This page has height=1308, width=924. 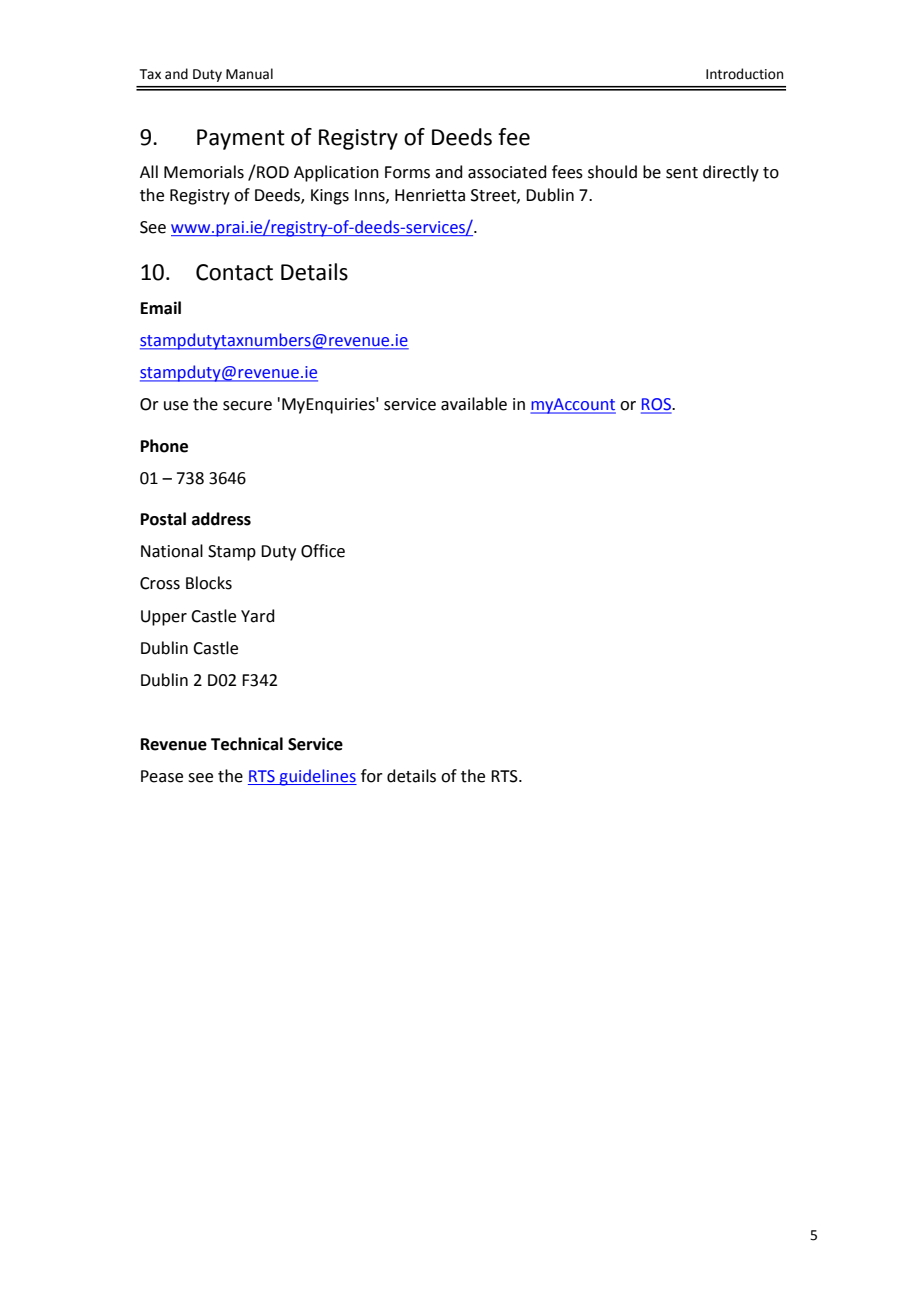 What do you see at coordinates (247, 744) in the page?
I see `Technical` at bounding box center [247, 744].
